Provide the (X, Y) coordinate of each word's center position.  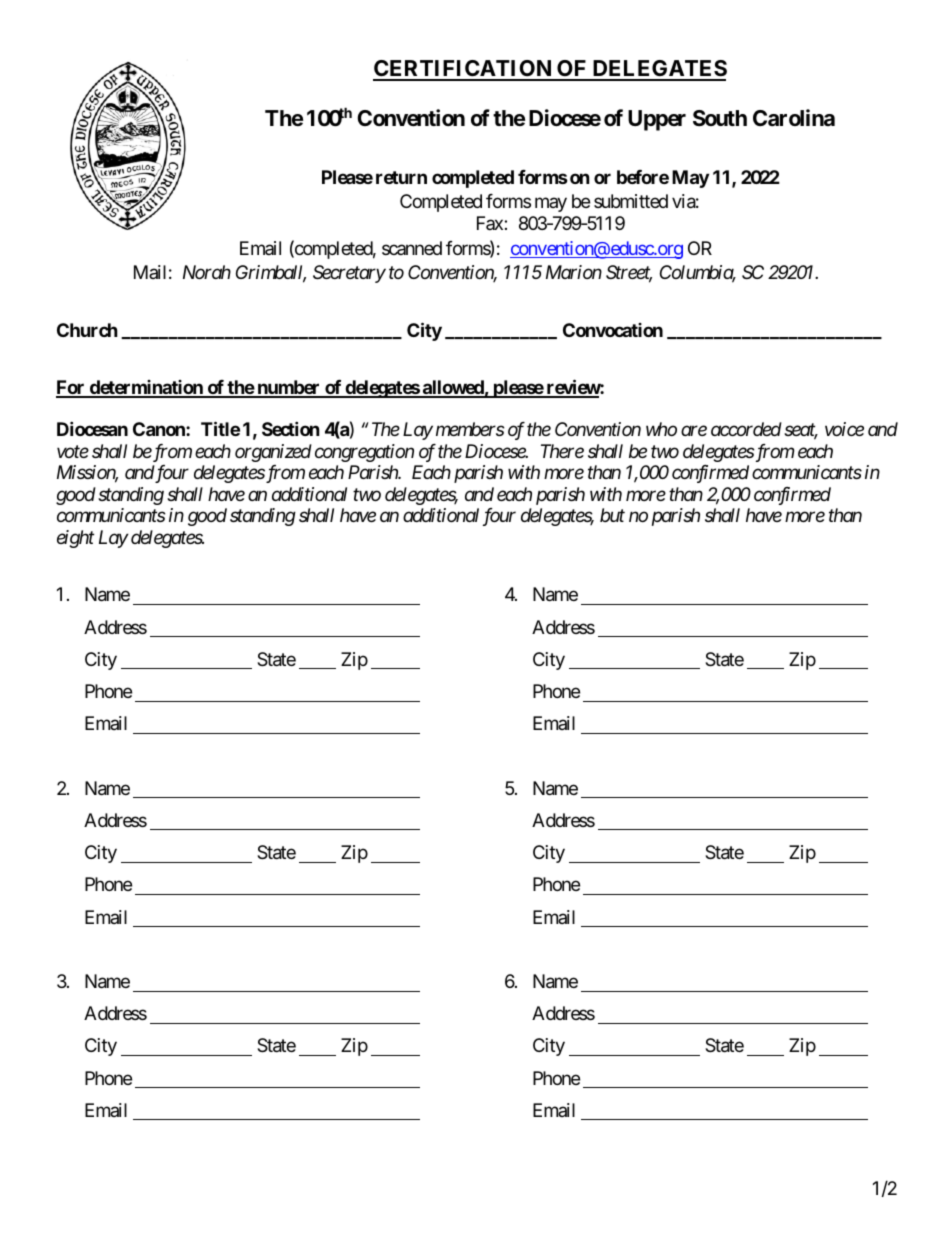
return (401, 177)
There (562, 451)
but (612, 515)
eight (75, 539)
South (720, 118)
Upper (657, 120)
